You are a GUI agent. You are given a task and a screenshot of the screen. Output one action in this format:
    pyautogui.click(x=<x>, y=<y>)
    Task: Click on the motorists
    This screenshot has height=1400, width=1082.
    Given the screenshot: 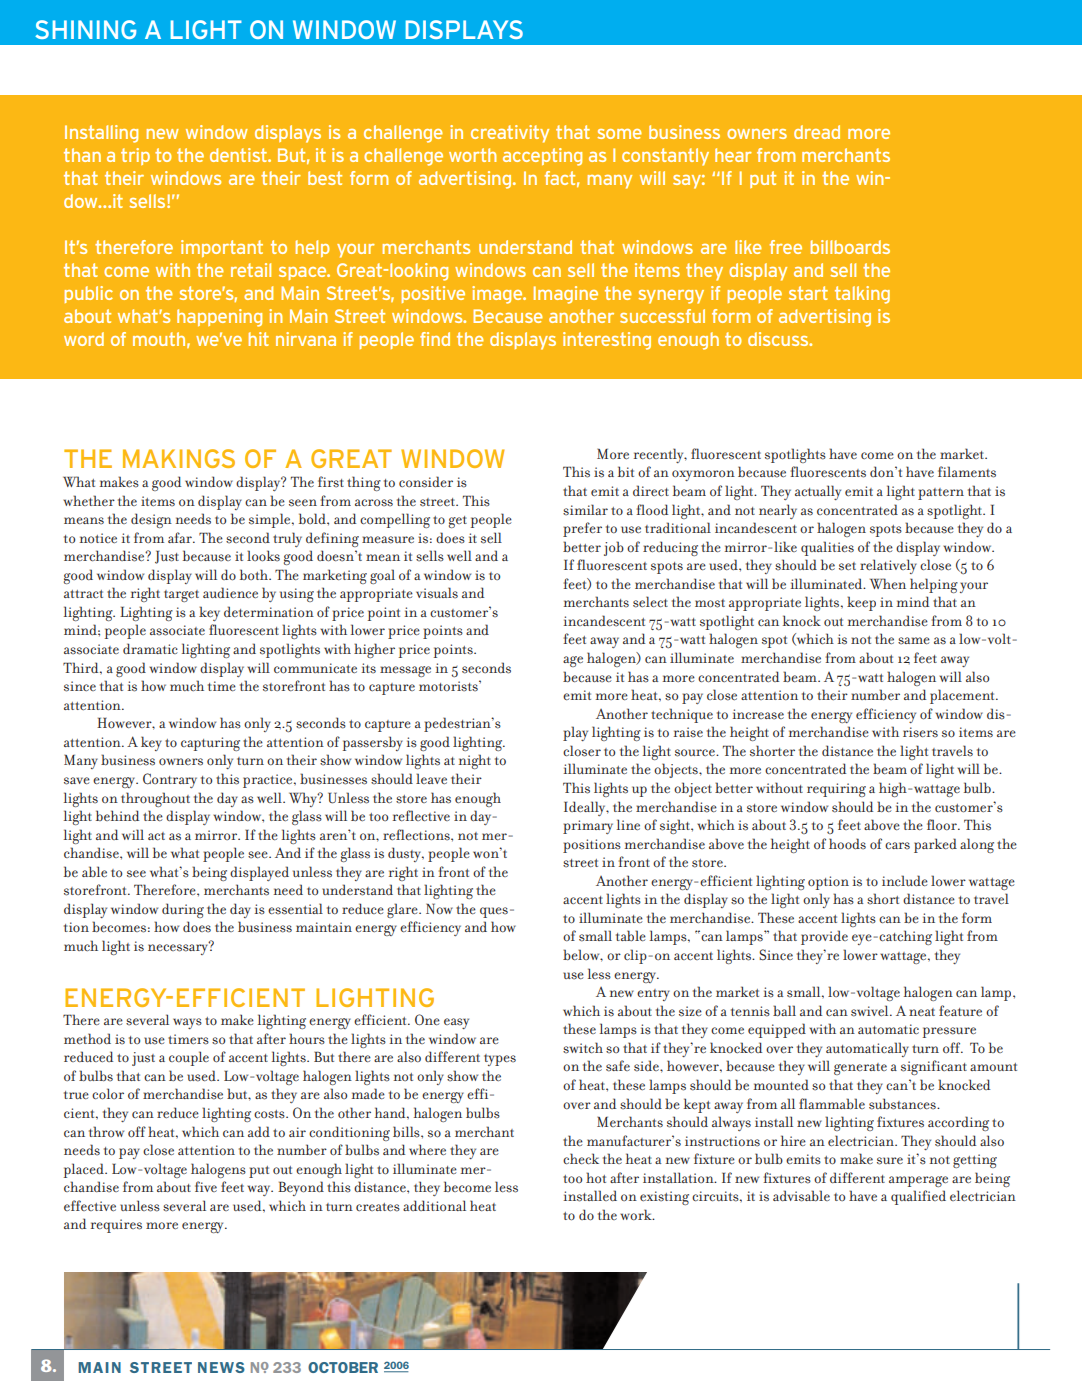 What is the action you would take?
    pyautogui.click(x=449, y=686)
